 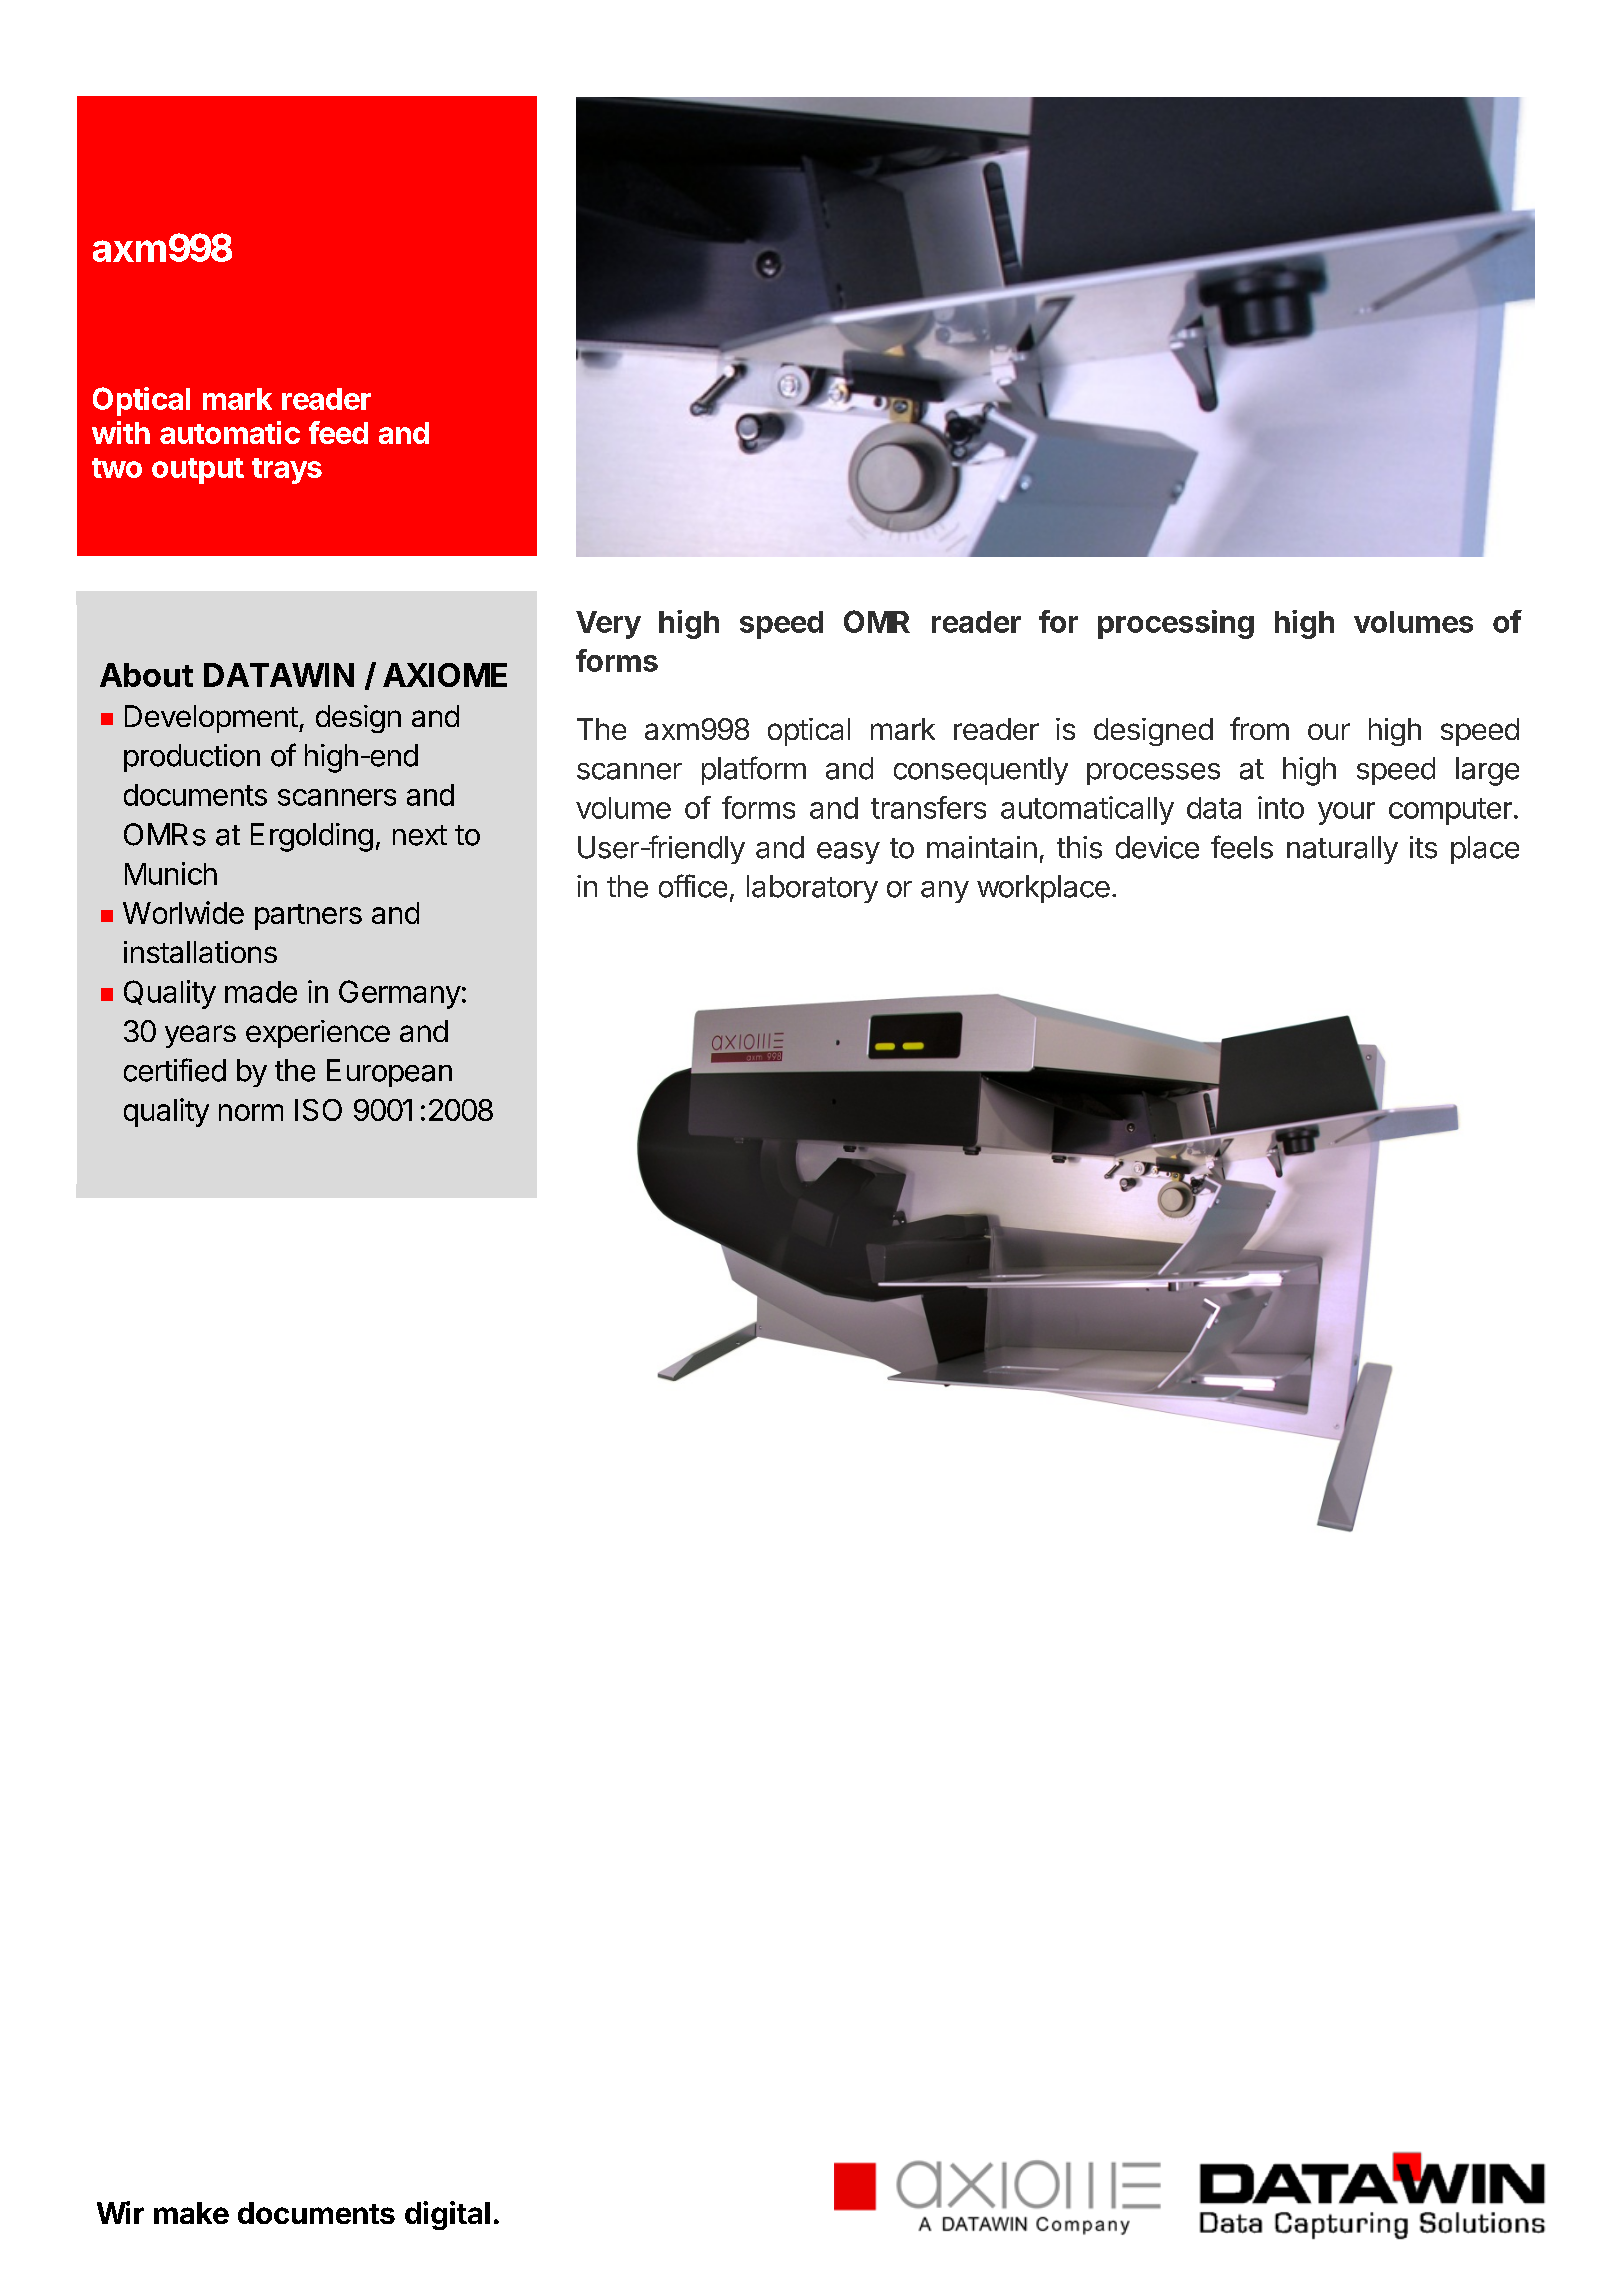 I want to click on Wir, so click(x=120, y=2212).
